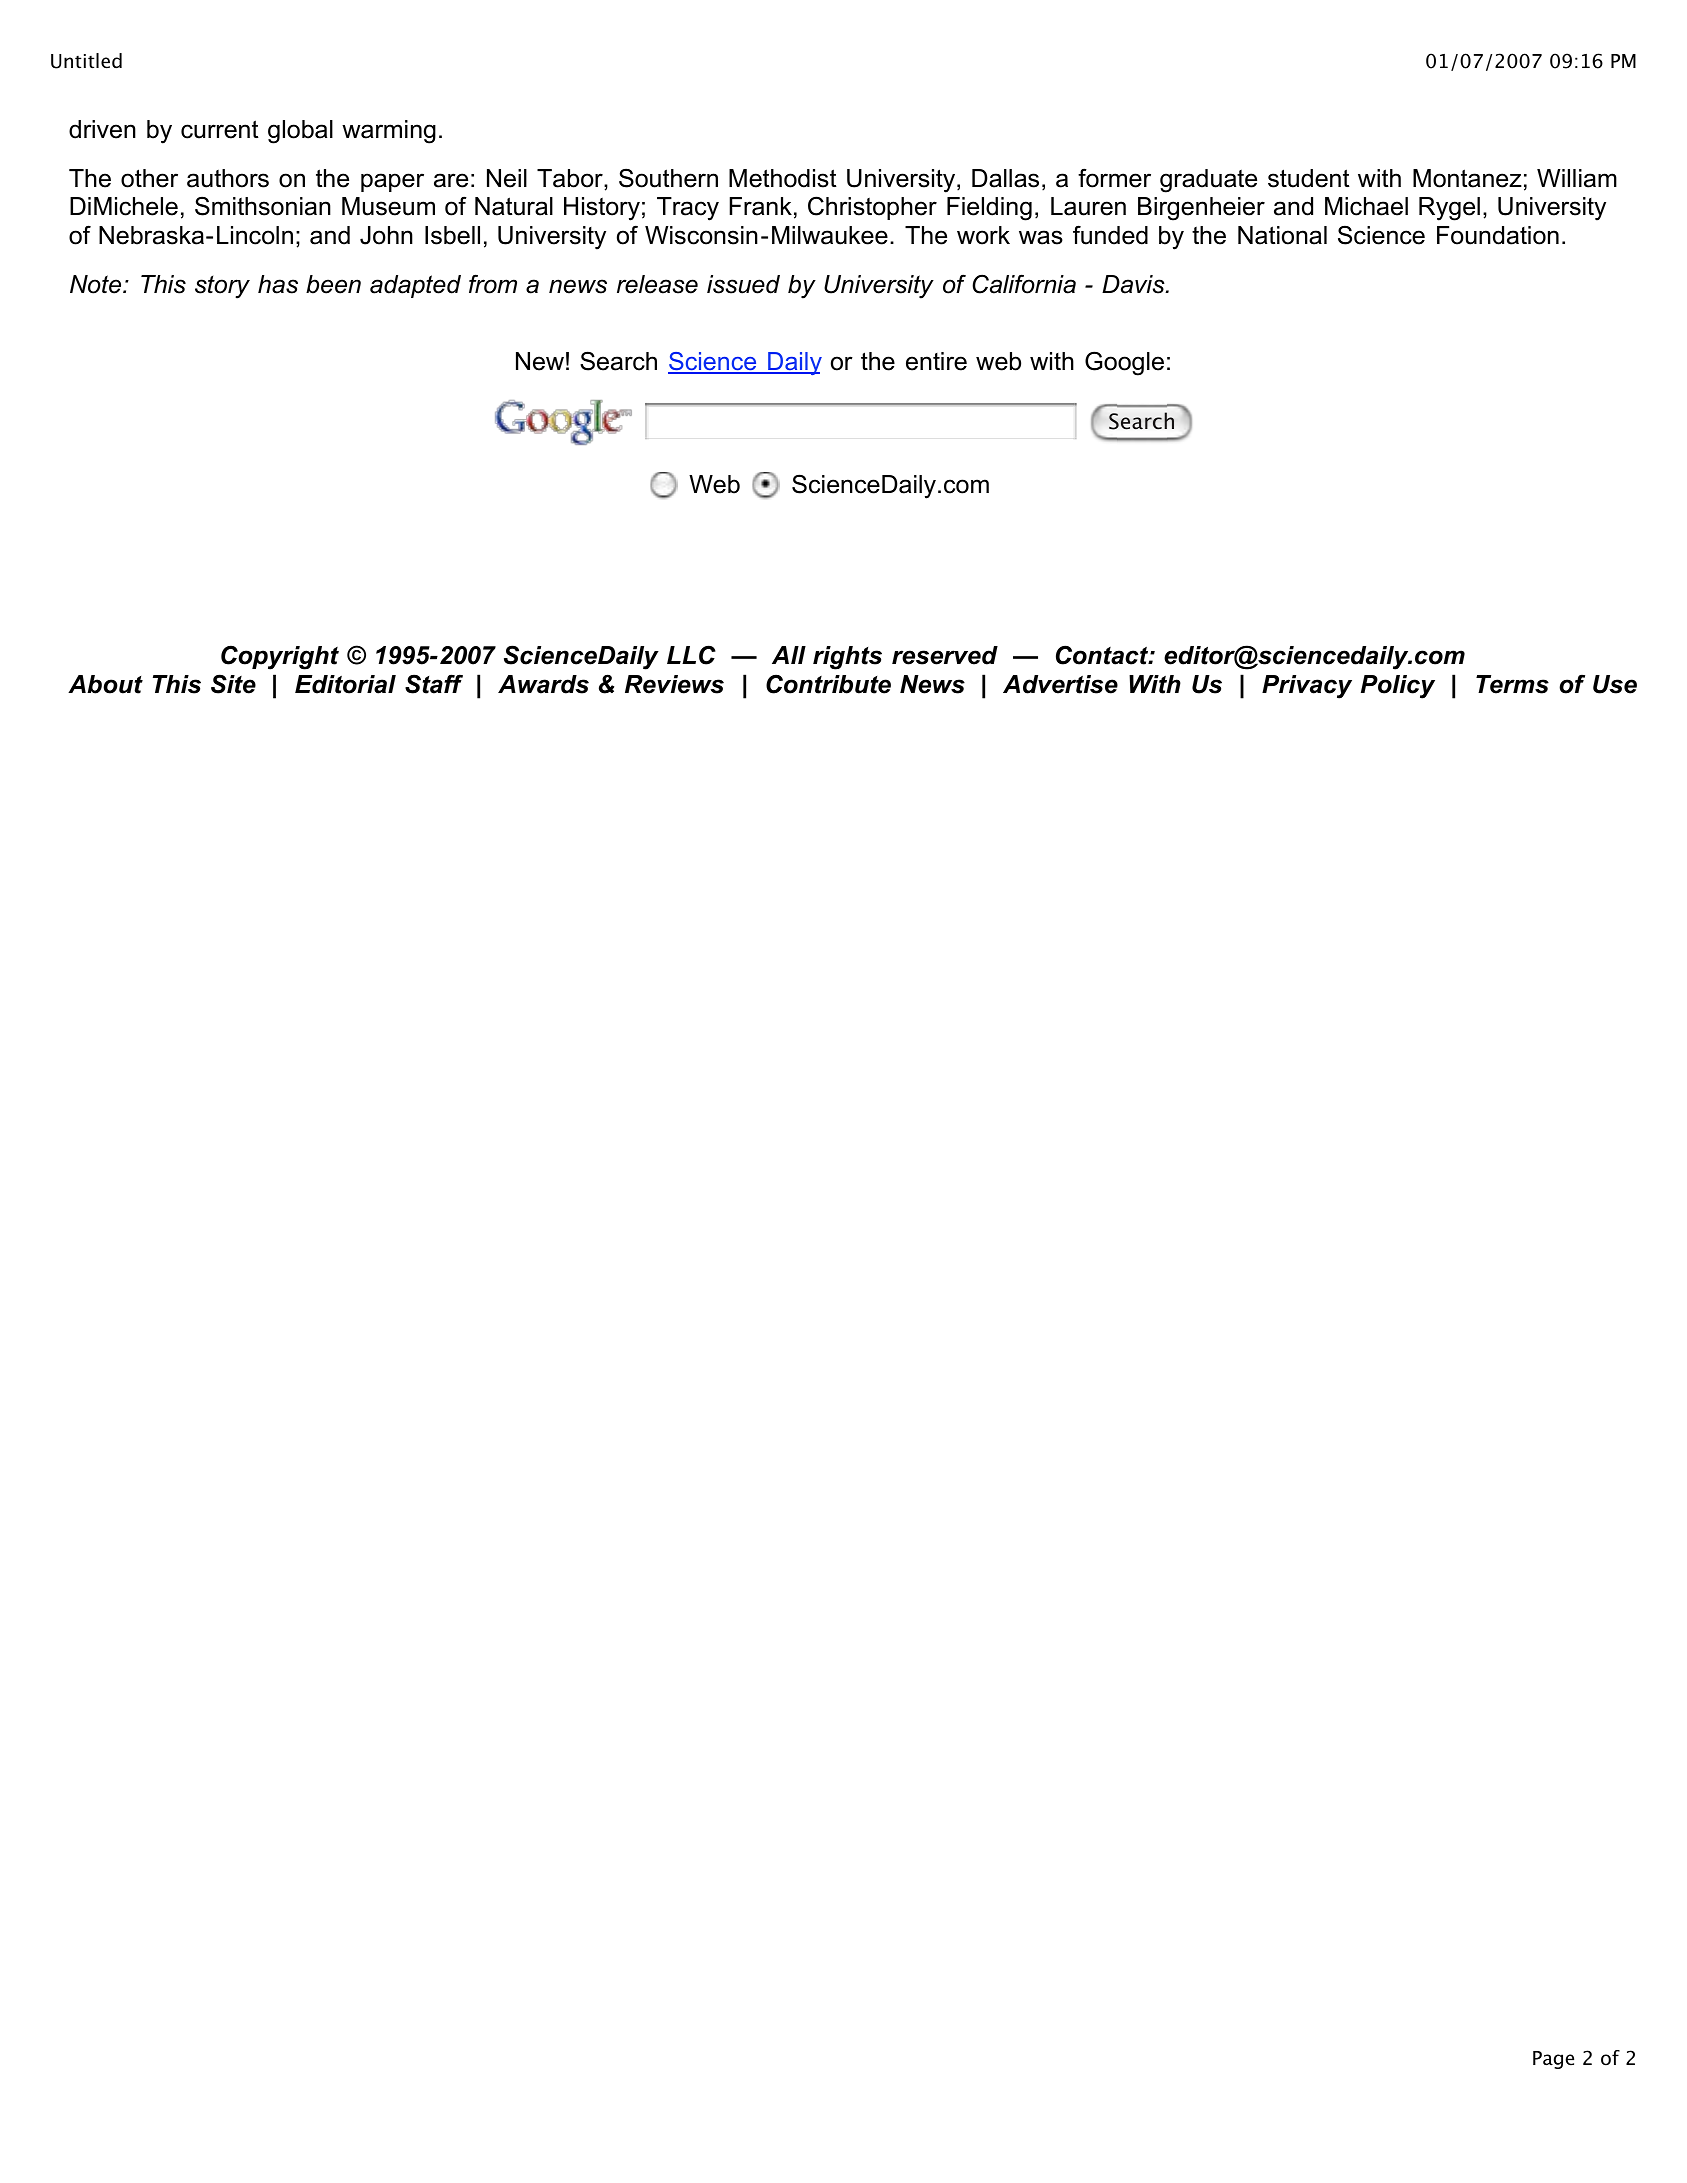 The width and height of the page is (1687, 2183). I want to click on Contribute, so click(828, 684).
